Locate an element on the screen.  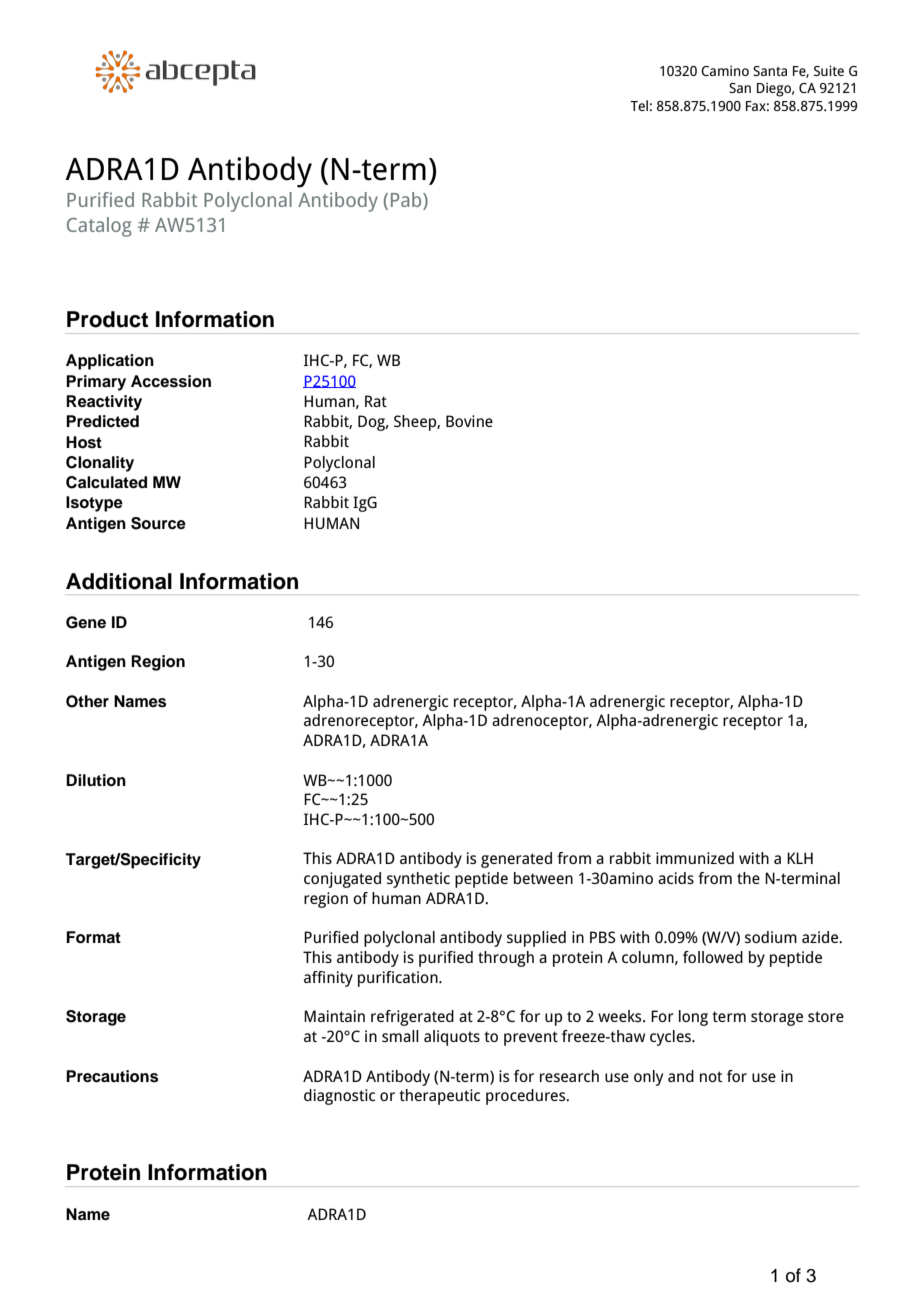
immunized is located at coordinates (695, 858).
